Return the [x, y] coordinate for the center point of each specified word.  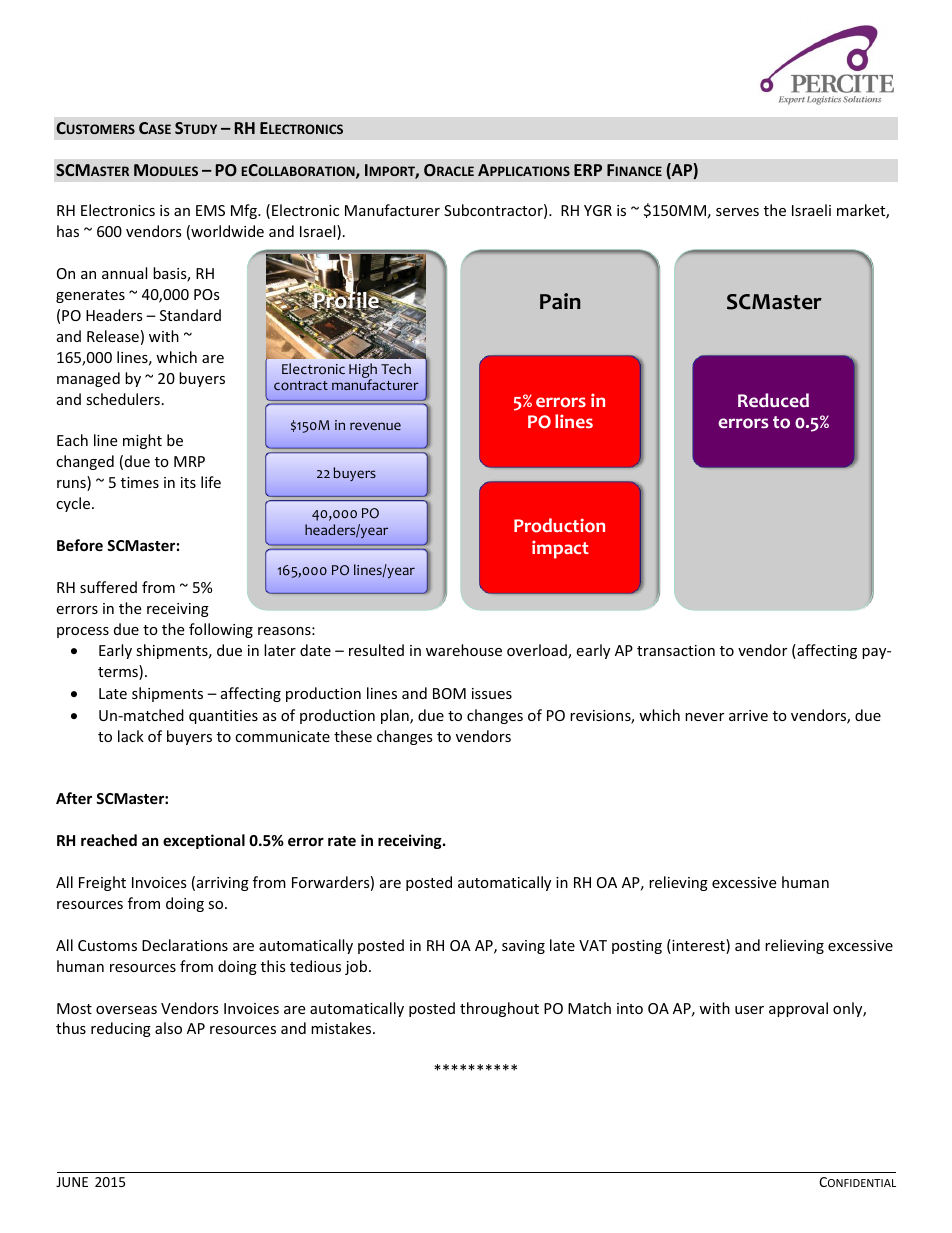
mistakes [342, 1028]
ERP [588, 170]
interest [698, 946]
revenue [375, 426]
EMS [210, 210]
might [142, 441]
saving [523, 947]
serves [737, 212]
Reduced [773, 400]
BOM [449, 693]
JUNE [72, 1182]
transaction [676, 650]
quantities [223, 717]
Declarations [185, 945]
